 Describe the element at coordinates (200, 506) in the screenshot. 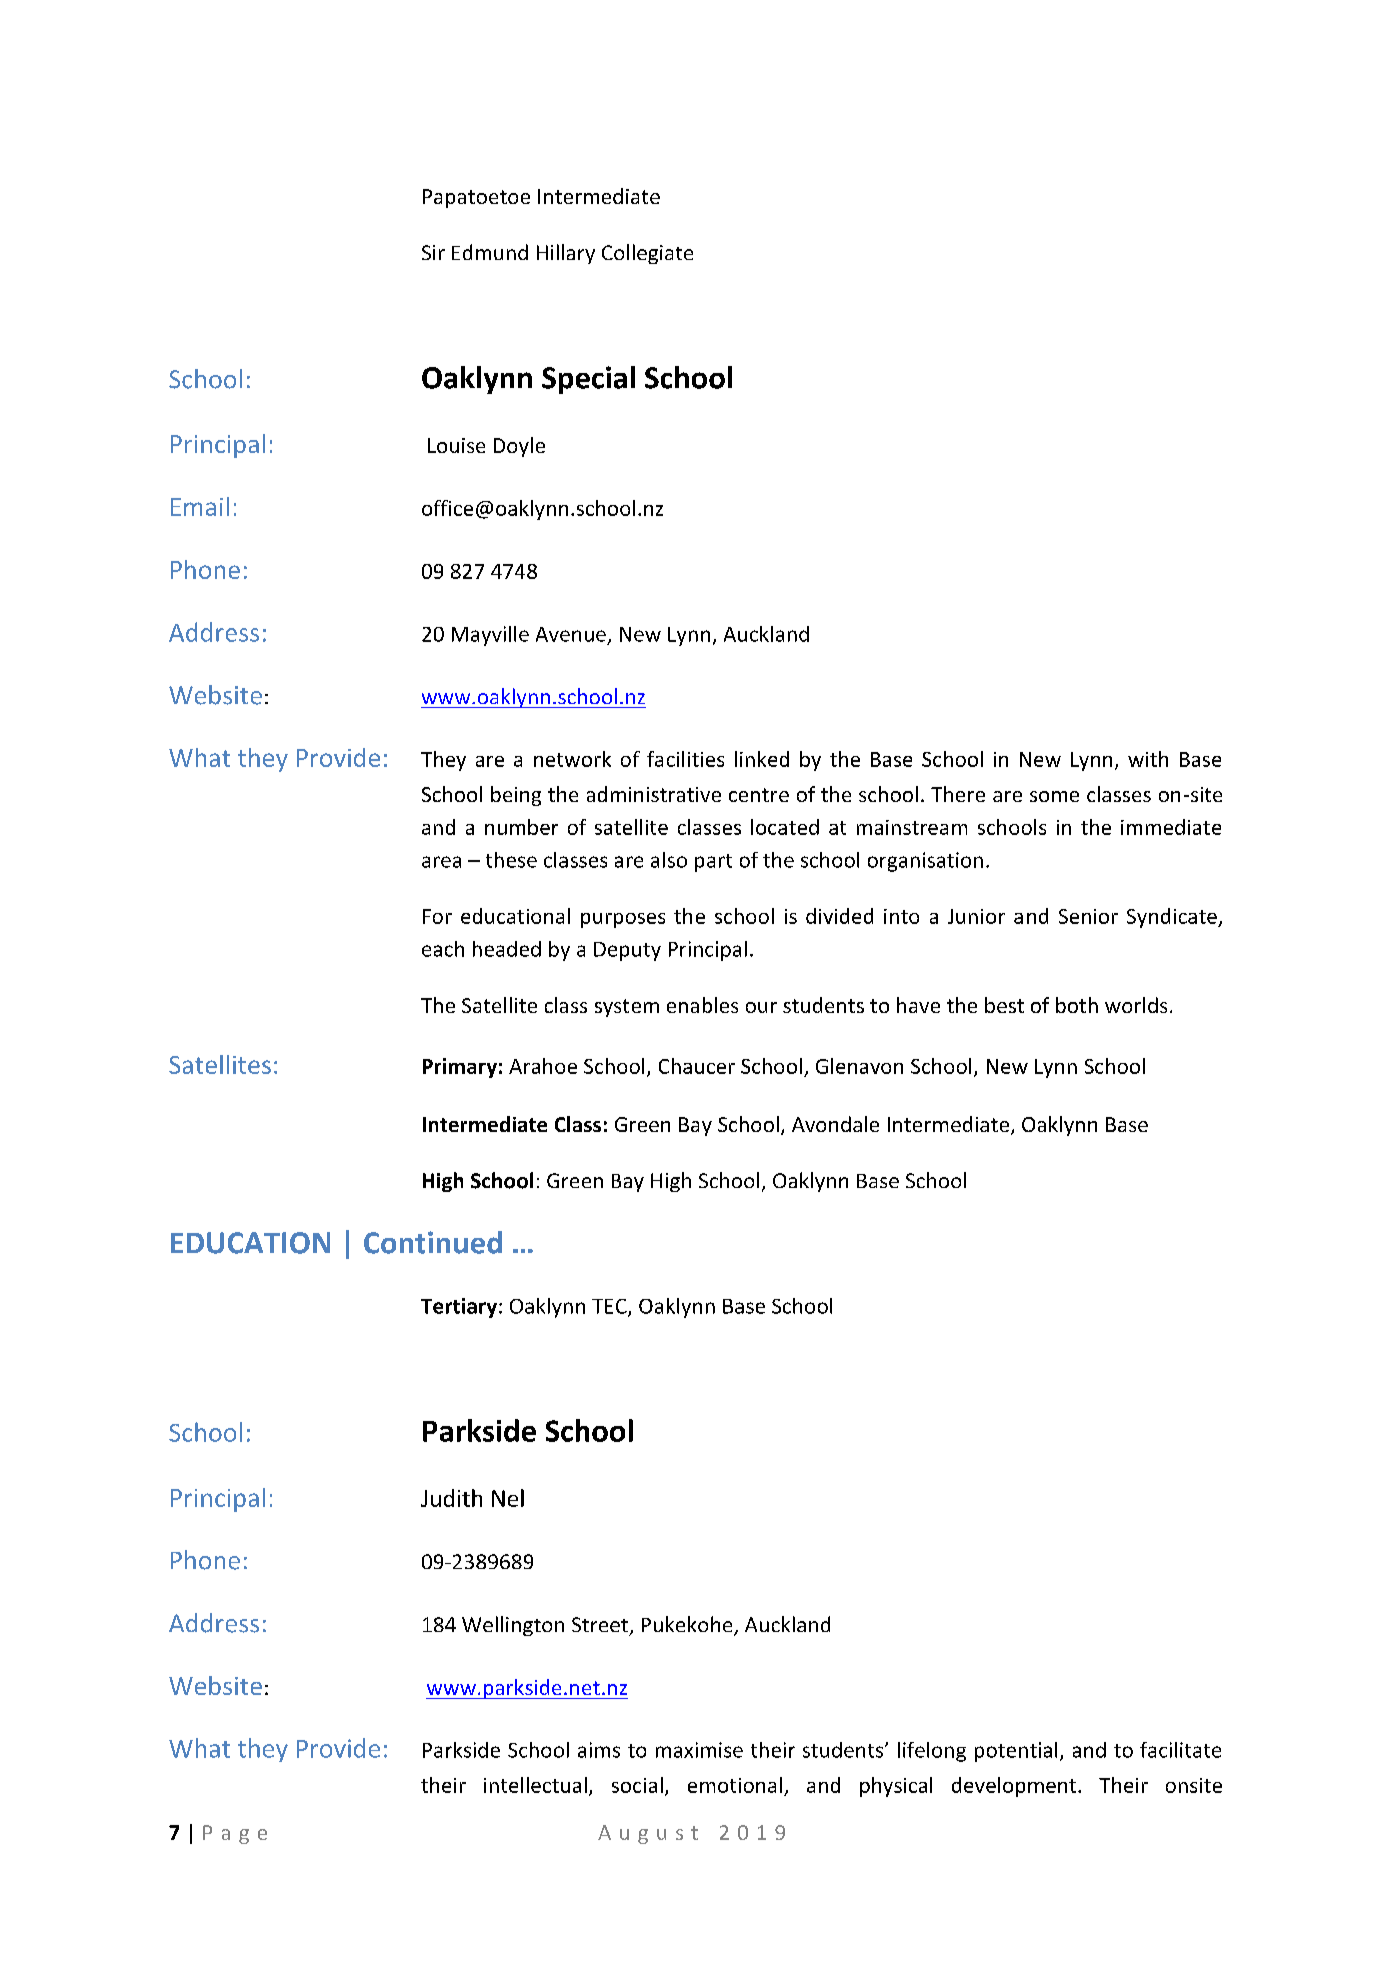

I see `Email` at that location.
